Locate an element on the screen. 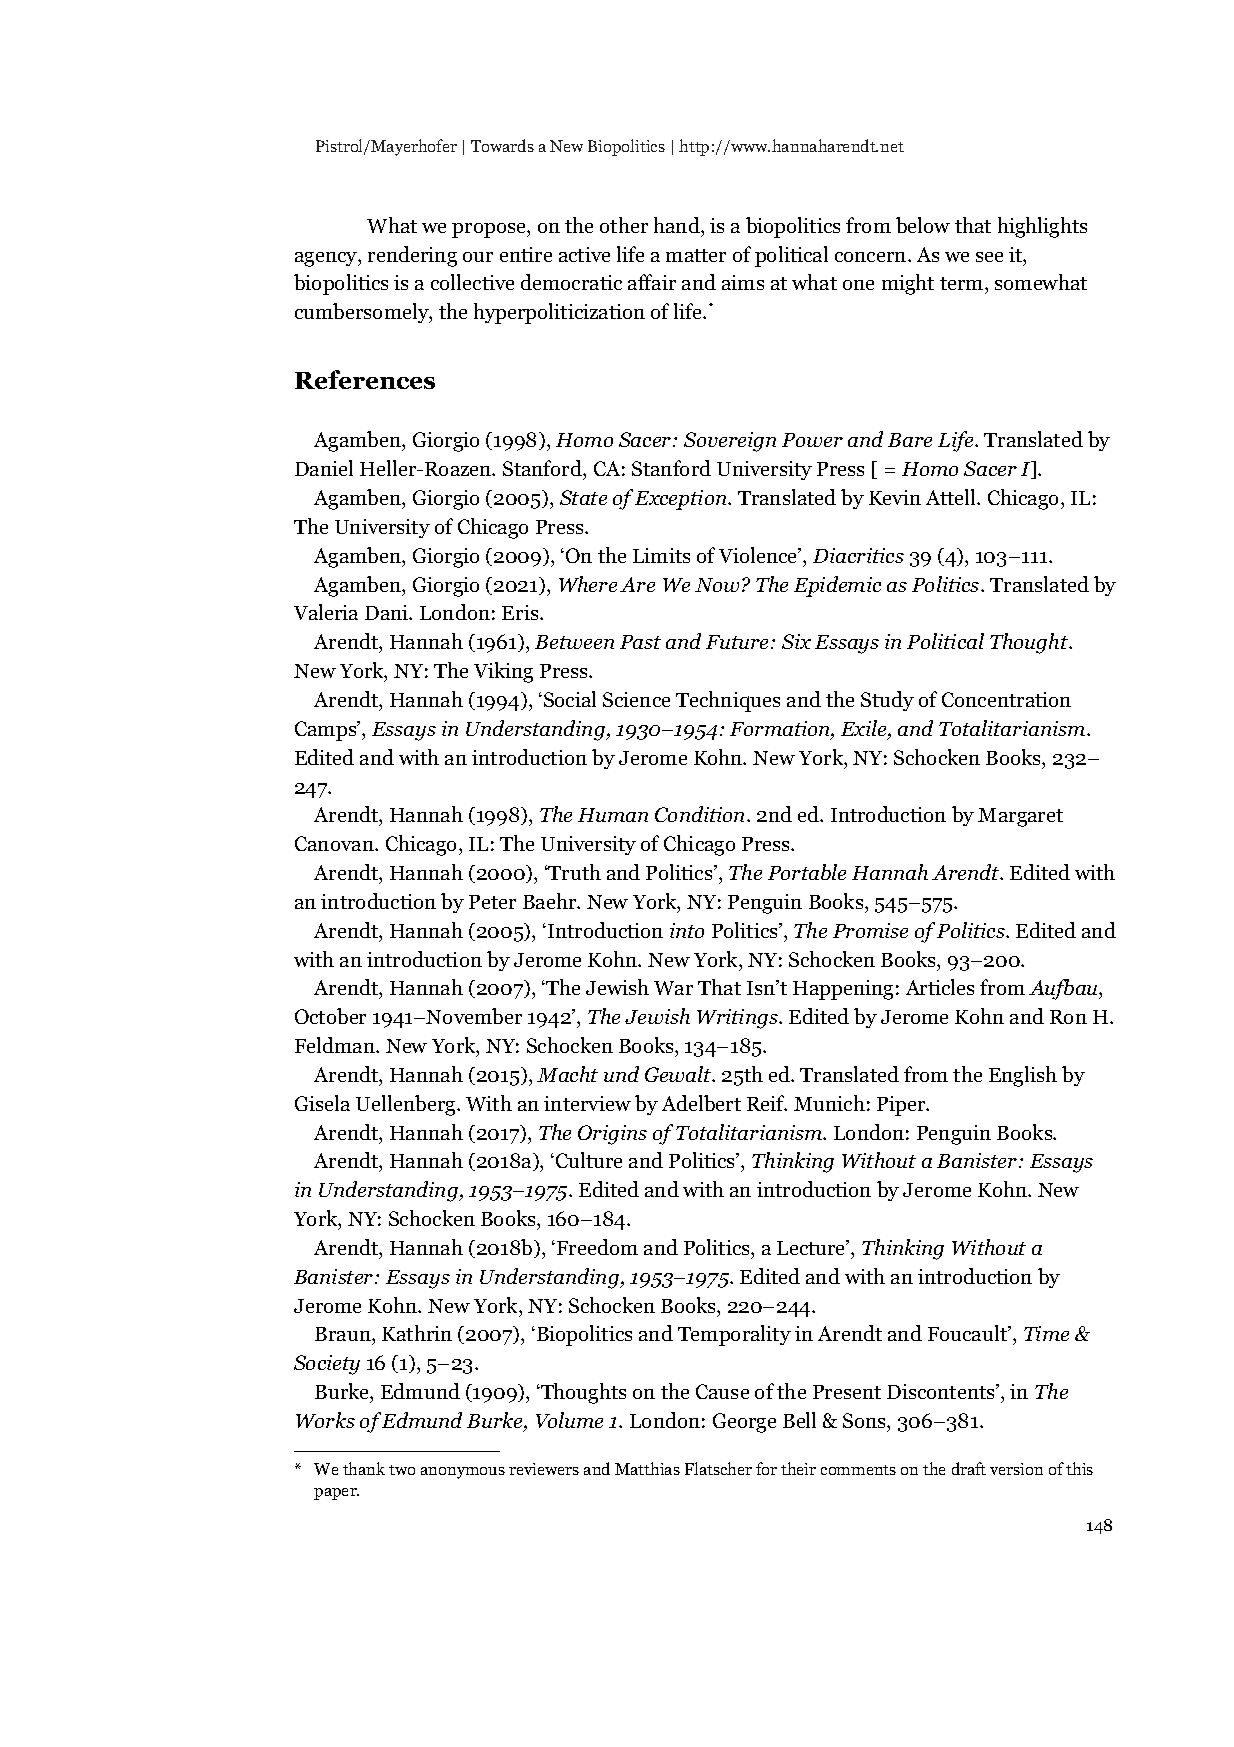 The image size is (1234, 1747). highlights is located at coordinates (1042, 227).
